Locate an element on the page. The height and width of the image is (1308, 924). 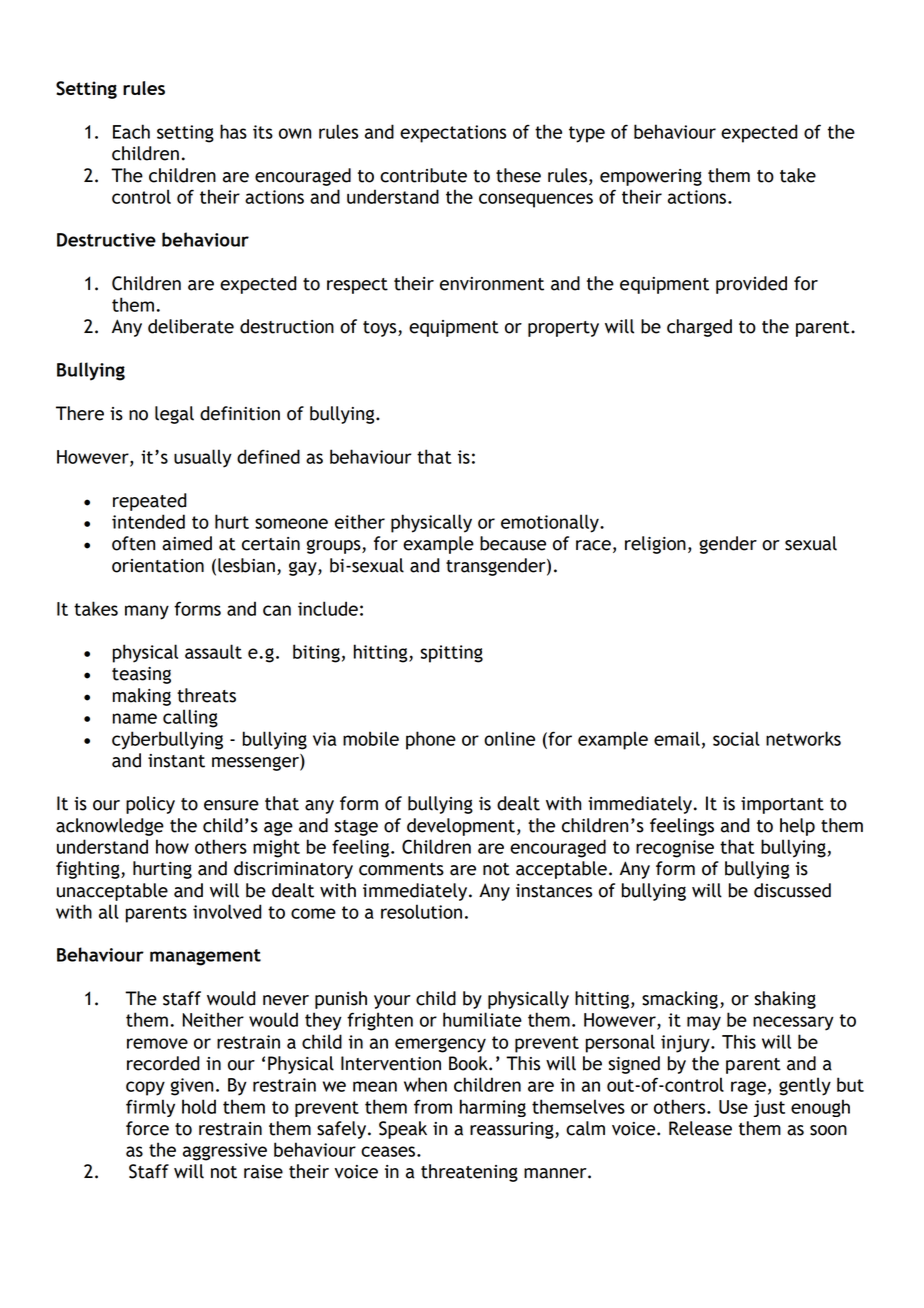
policy is located at coordinates (150, 805).
